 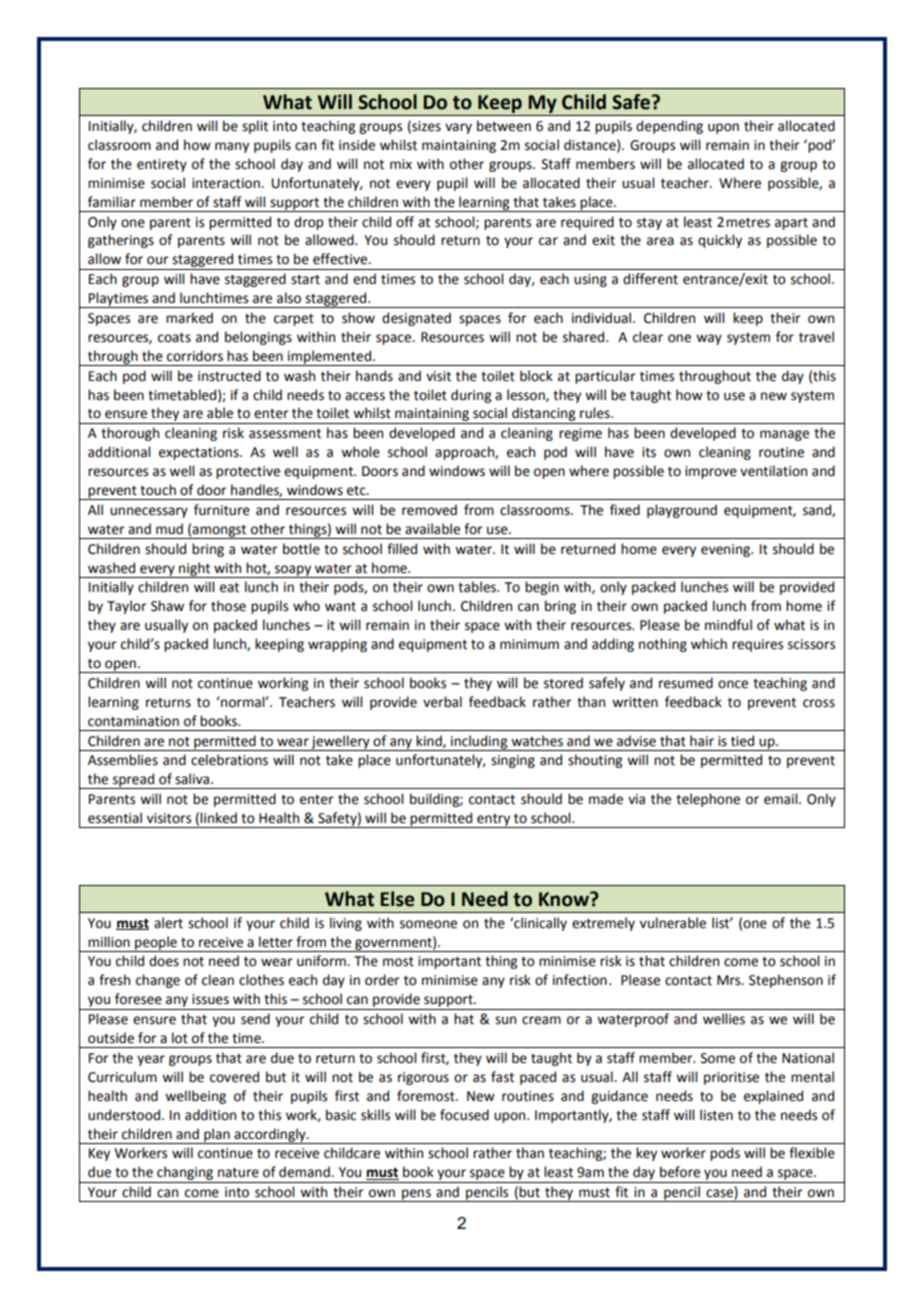 What do you see at coordinates (229, 376) in the page?
I see `instructed` at bounding box center [229, 376].
